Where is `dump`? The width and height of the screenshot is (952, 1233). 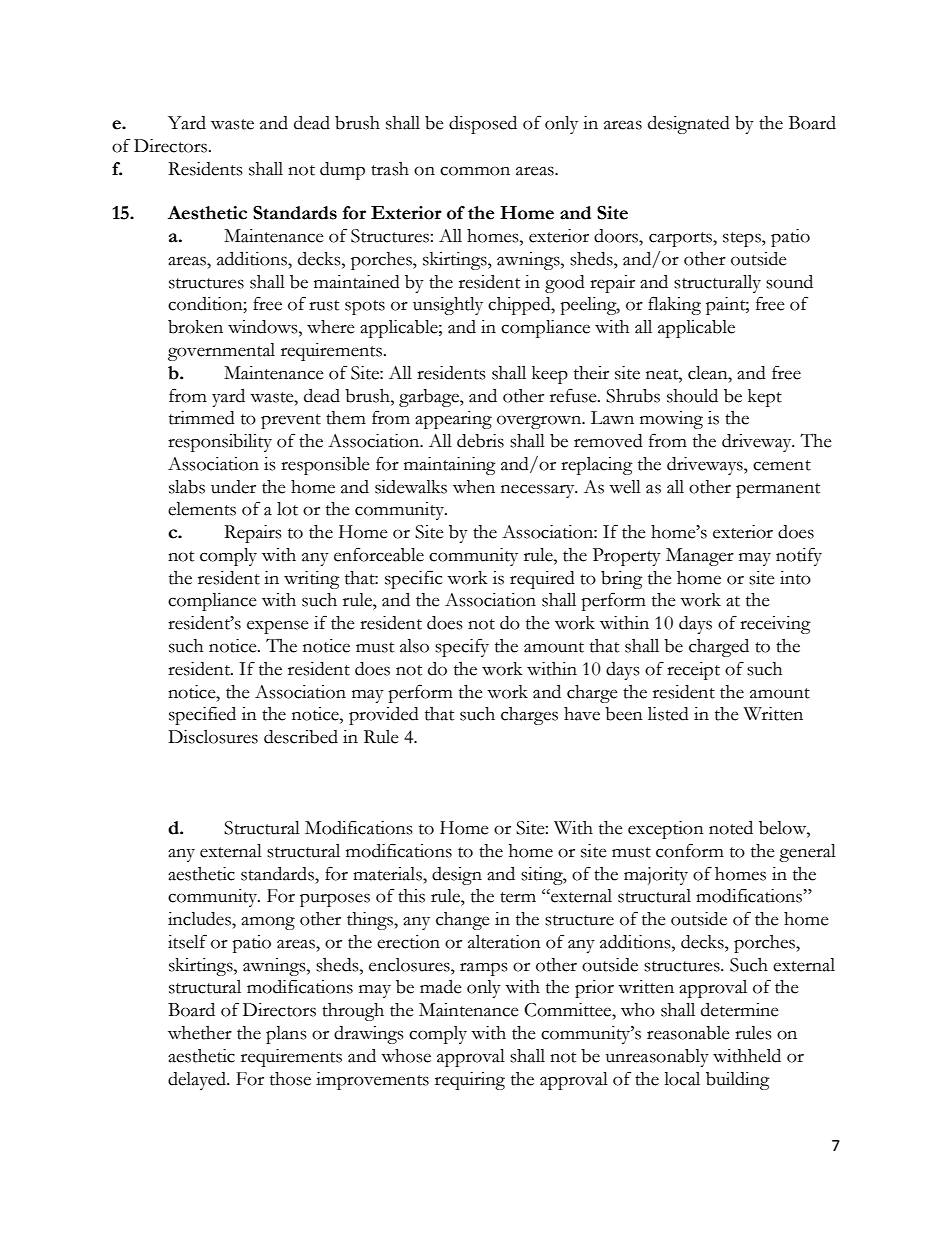 dump is located at coordinates (342, 171).
